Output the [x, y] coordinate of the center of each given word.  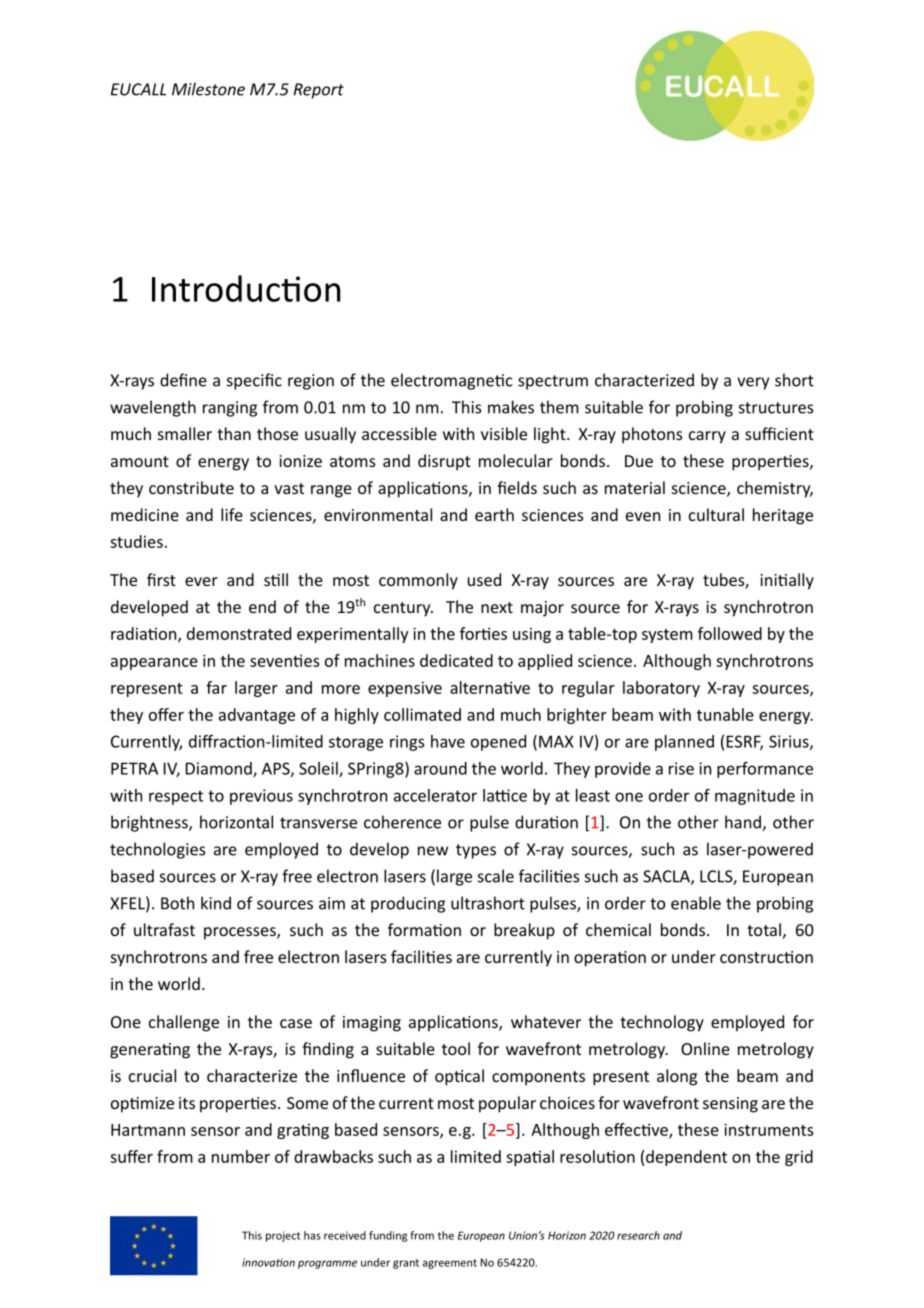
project [283, 1236]
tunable [725, 714]
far [216, 687]
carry [707, 437]
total [764, 929]
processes [241, 933]
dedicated [456, 660]
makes [511, 407]
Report [319, 91]
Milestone [208, 89]
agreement [450, 1264]
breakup [524, 931]
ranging [230, 409]
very [753, 383]
